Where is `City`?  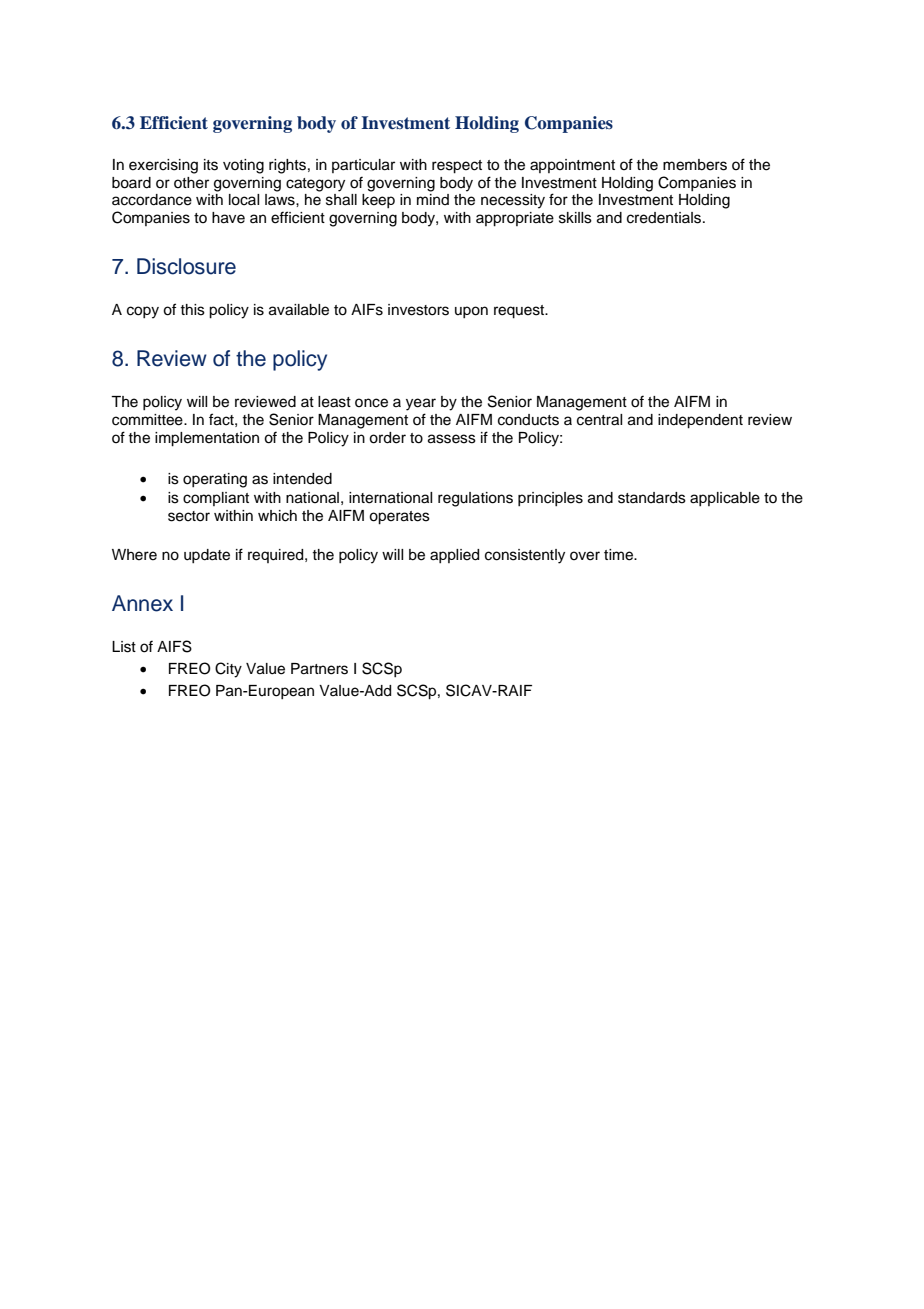
City is located at coordinates (228, 670).
